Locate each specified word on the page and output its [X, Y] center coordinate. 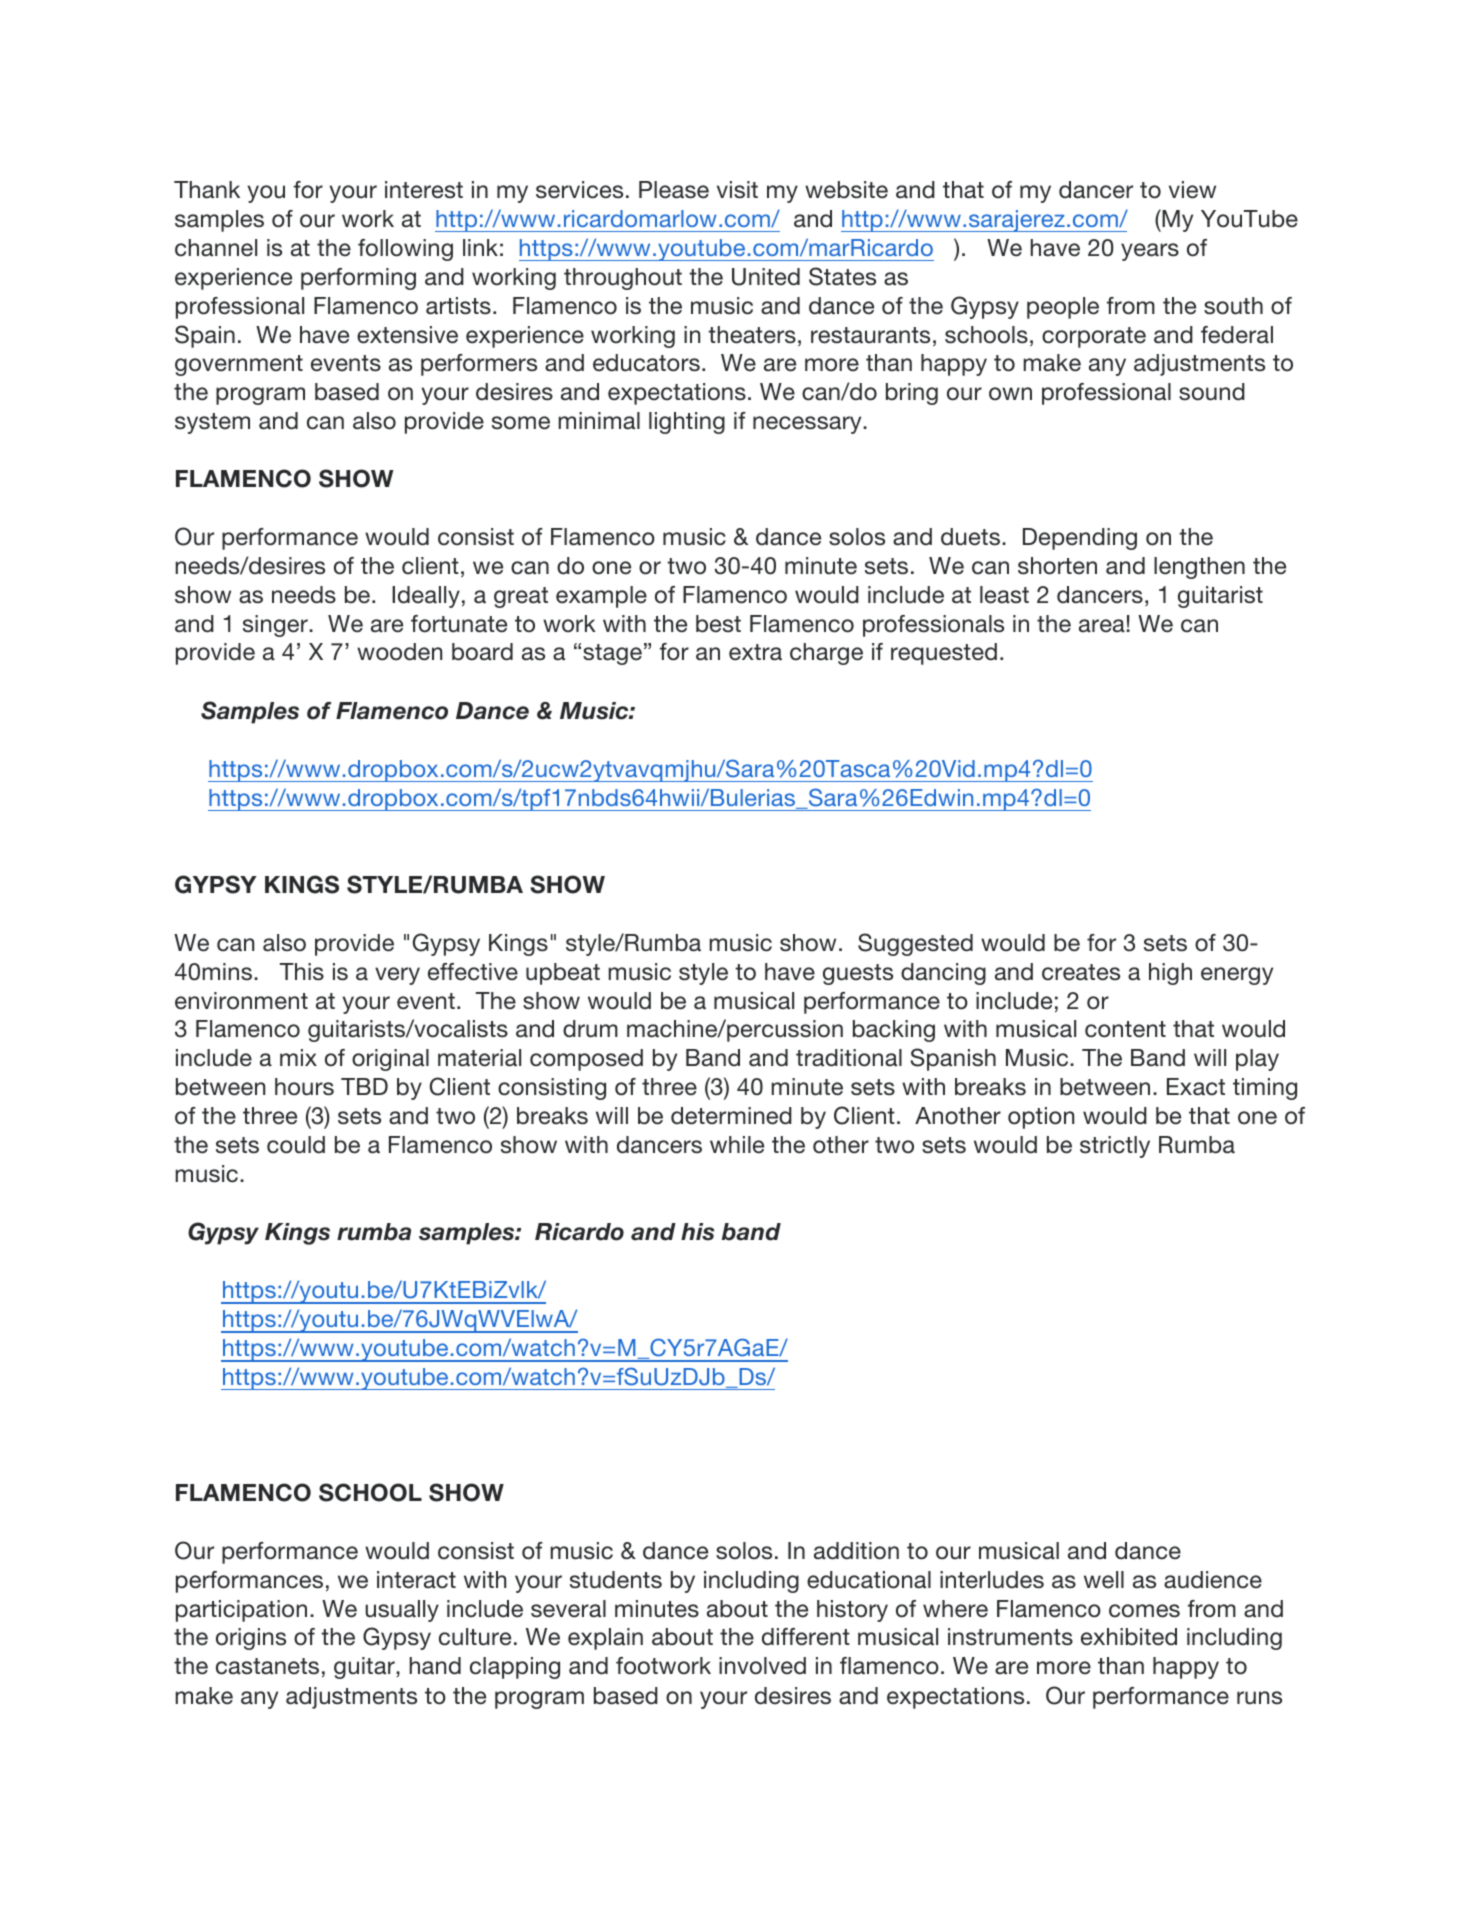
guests [858, 974]
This [302, 972]
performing [358, 279]
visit [737, 190]
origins [251, 1639]
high [1170, 974]
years [1150, 252]
